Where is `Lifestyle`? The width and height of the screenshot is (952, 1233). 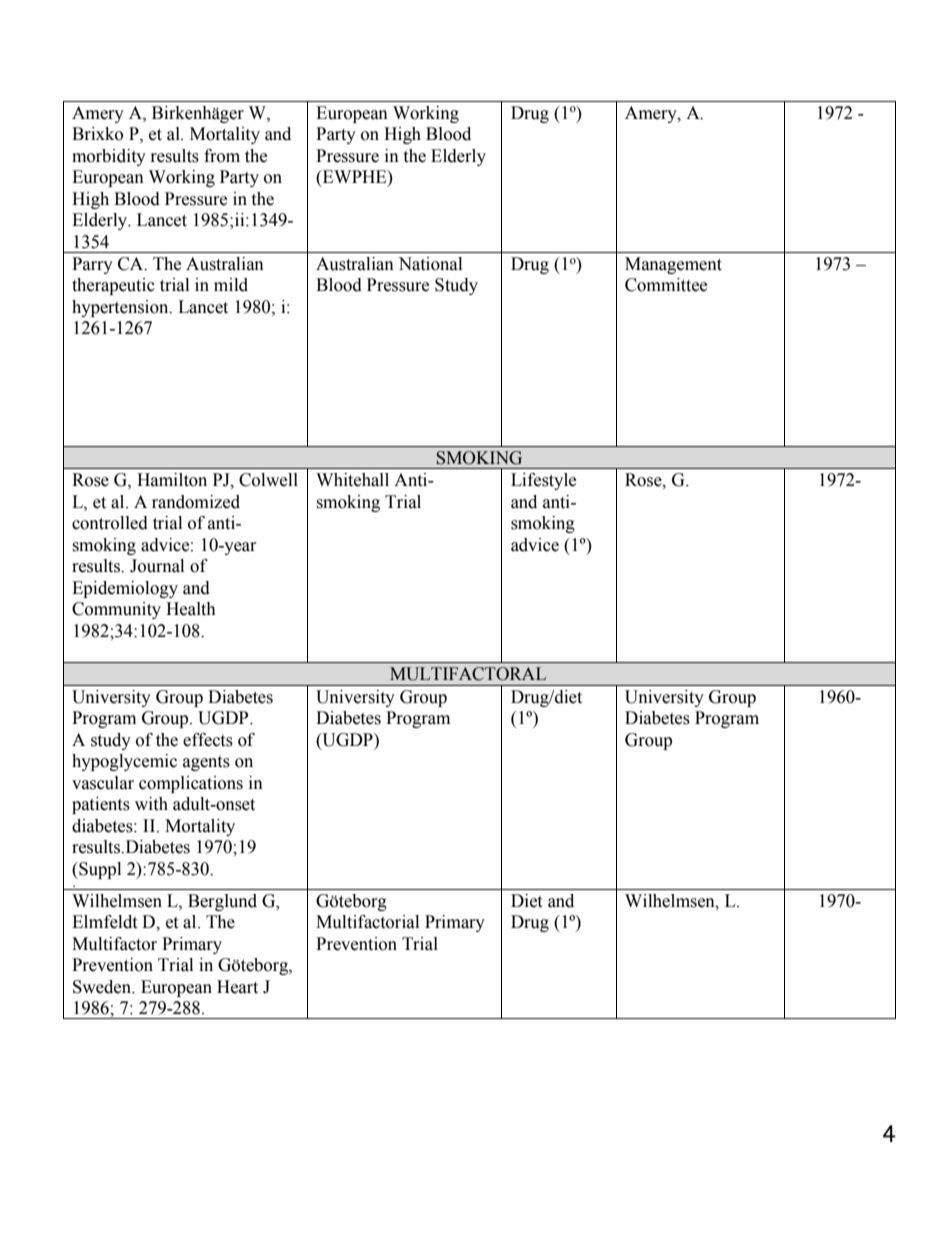 Lifestyle is located at coordinates (543, 481).
